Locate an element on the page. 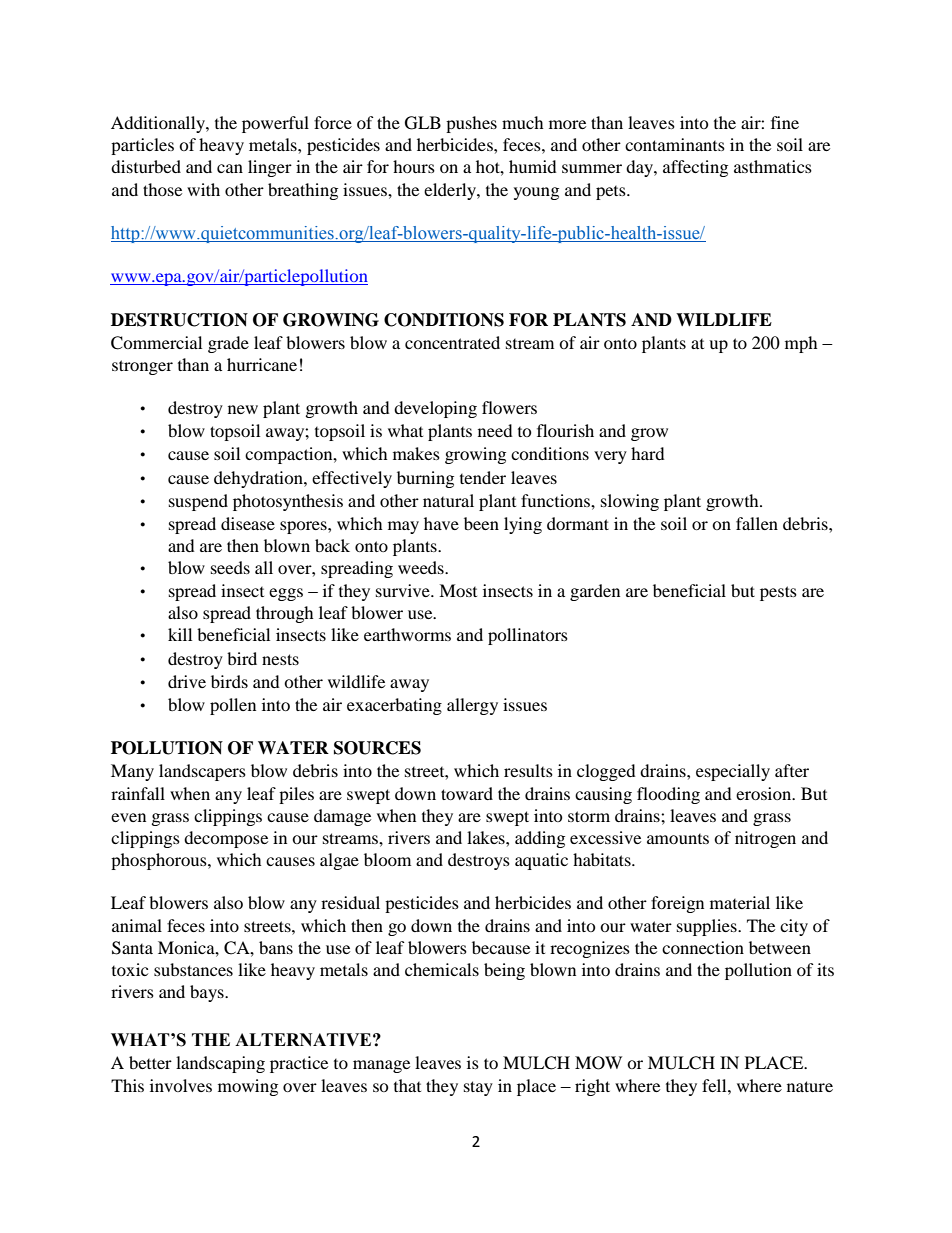 The height and width of the document is (1233, 952). pollen is located at coordinates (233, 706).
